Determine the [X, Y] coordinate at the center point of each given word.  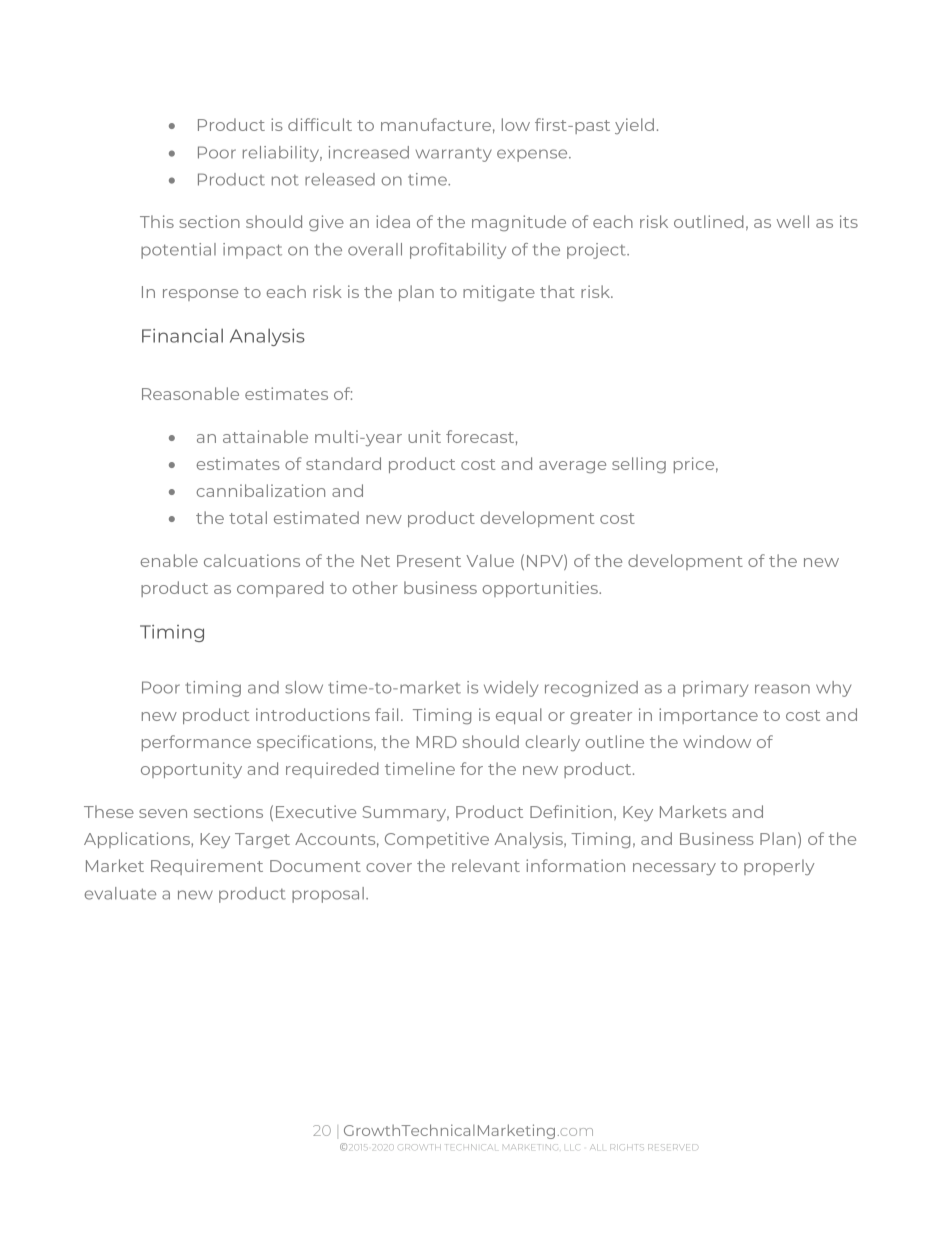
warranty [454, 155]
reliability [282, 154]
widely [511, 689]
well [793, 221]
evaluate [120, 893]
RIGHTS [627, 1147]
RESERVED [672, 1147]
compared [280, 589]
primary [715, 689]
